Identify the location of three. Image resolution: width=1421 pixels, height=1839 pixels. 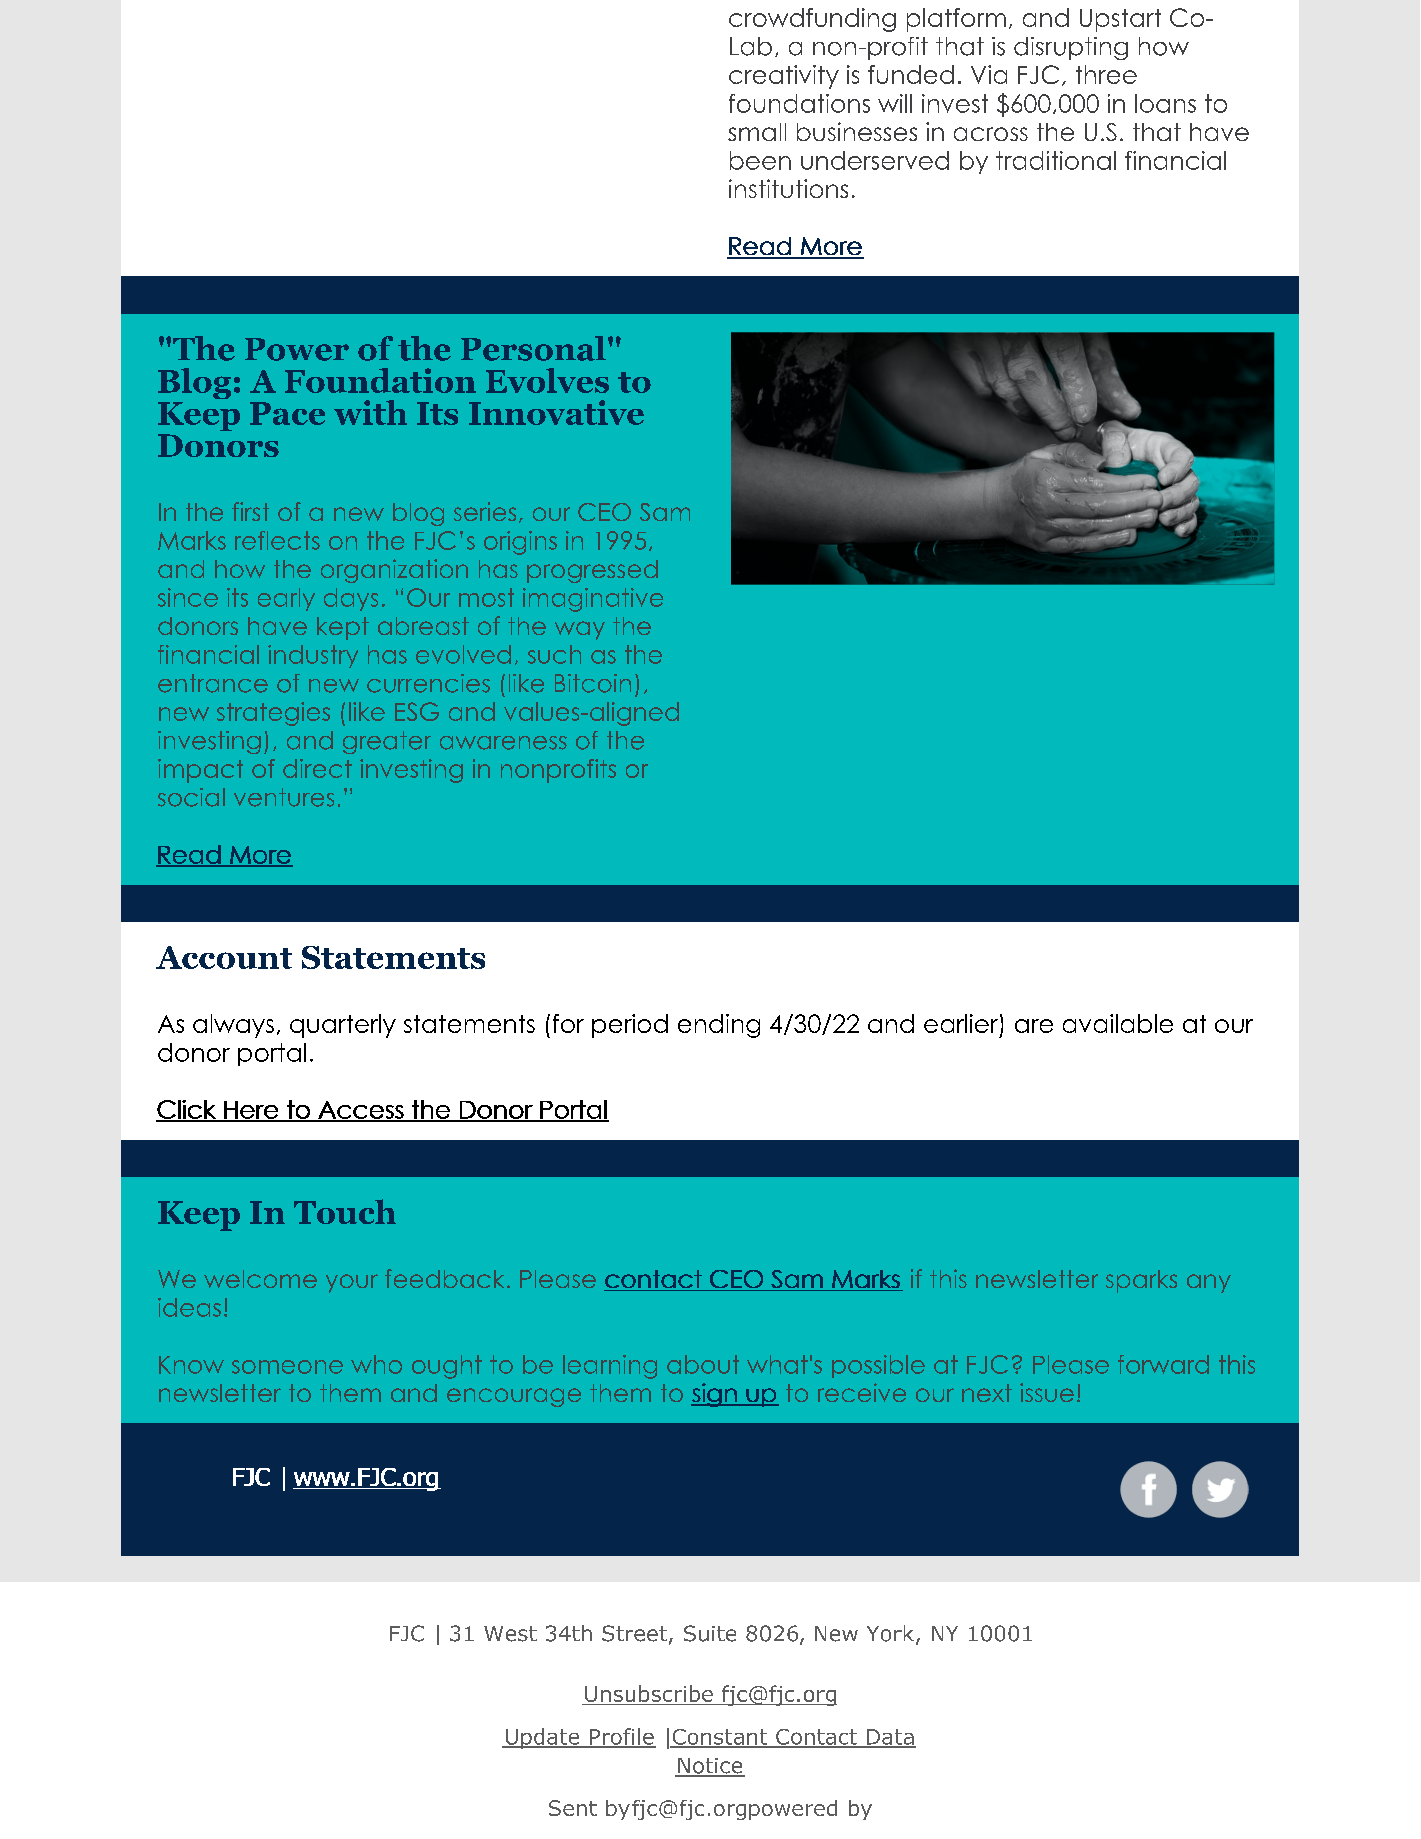
(1106, 74).
